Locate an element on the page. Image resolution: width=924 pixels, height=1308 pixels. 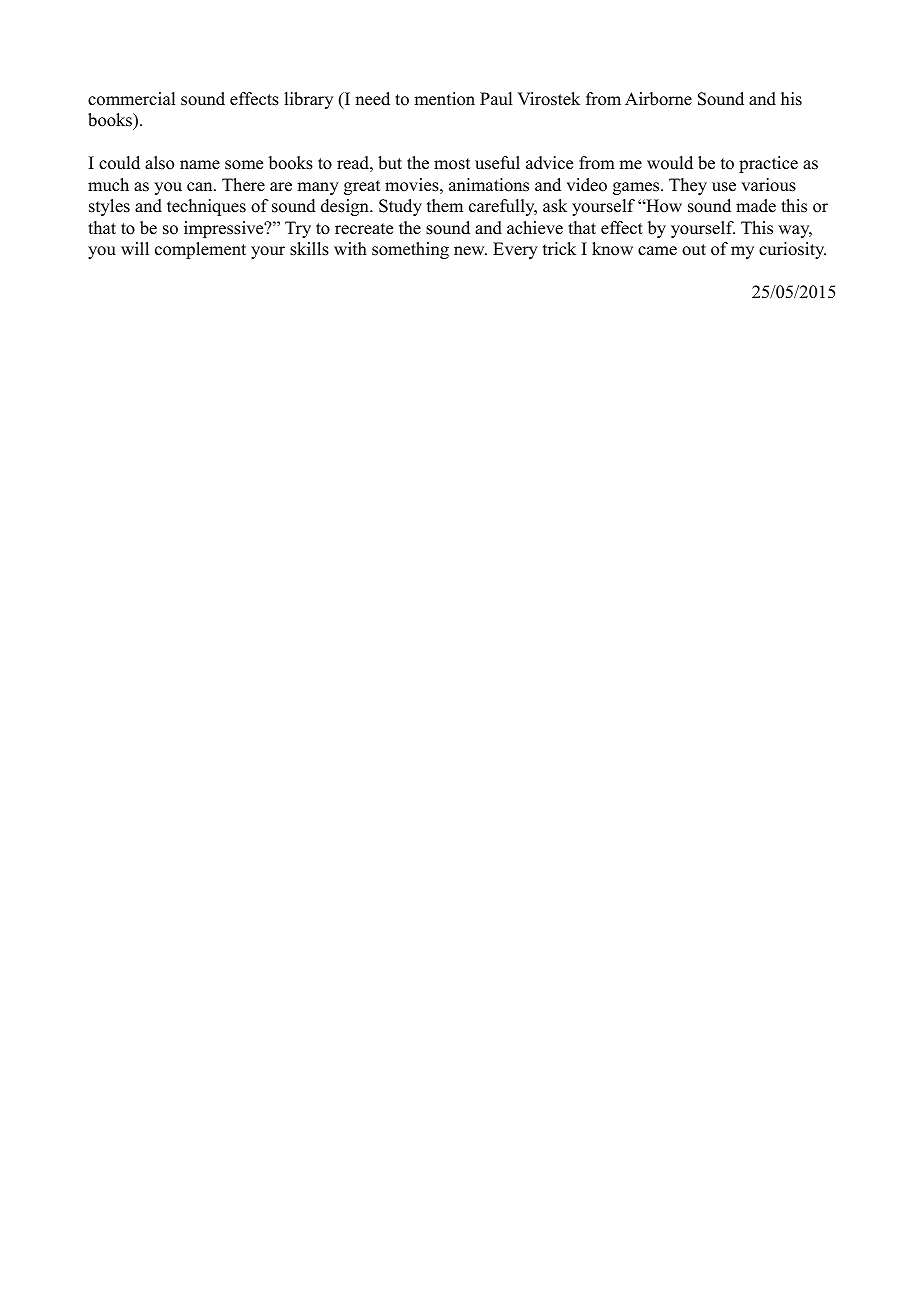
out is located at coordinates (694, 250).
